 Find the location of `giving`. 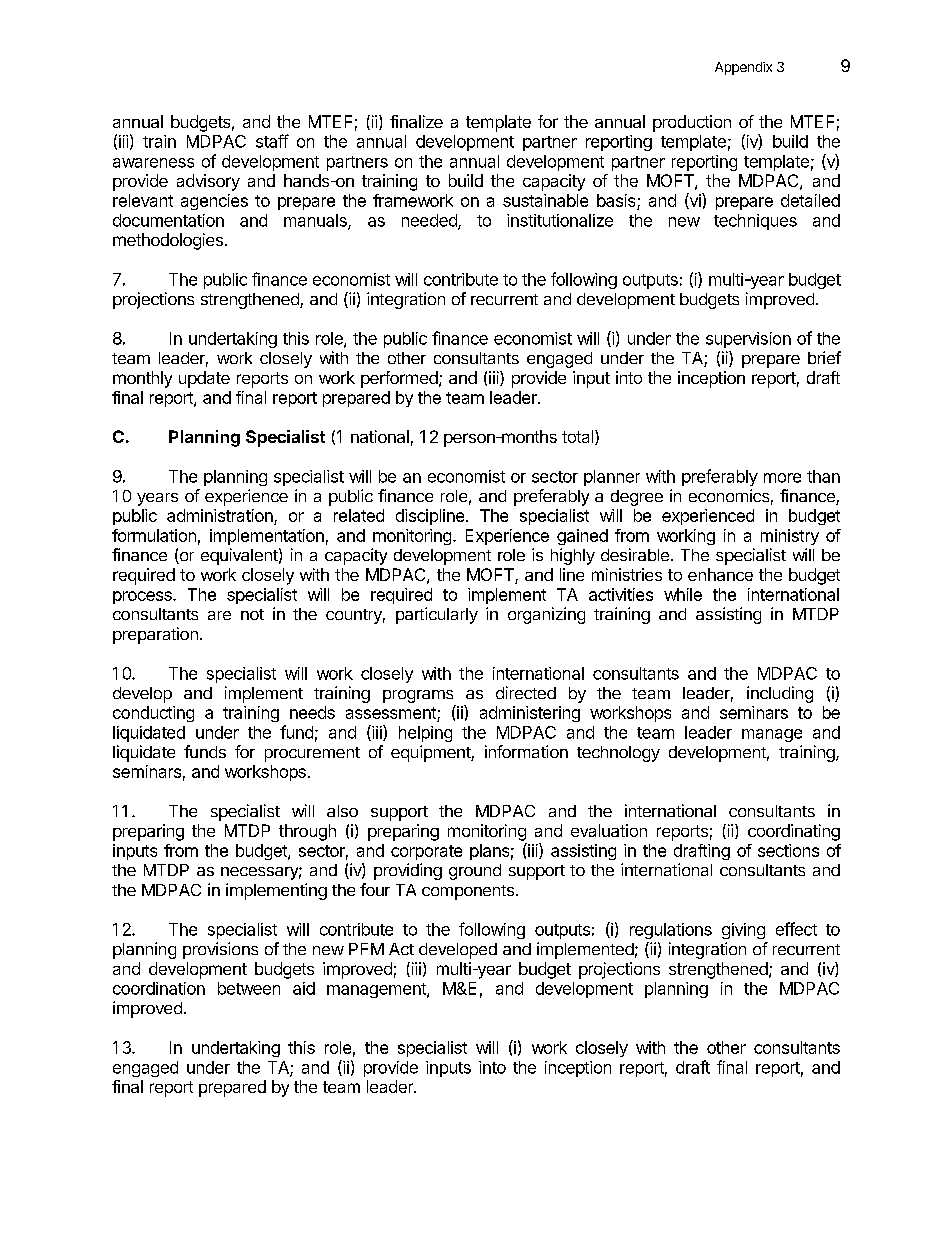

giving is located at coordinates (743, 931).
